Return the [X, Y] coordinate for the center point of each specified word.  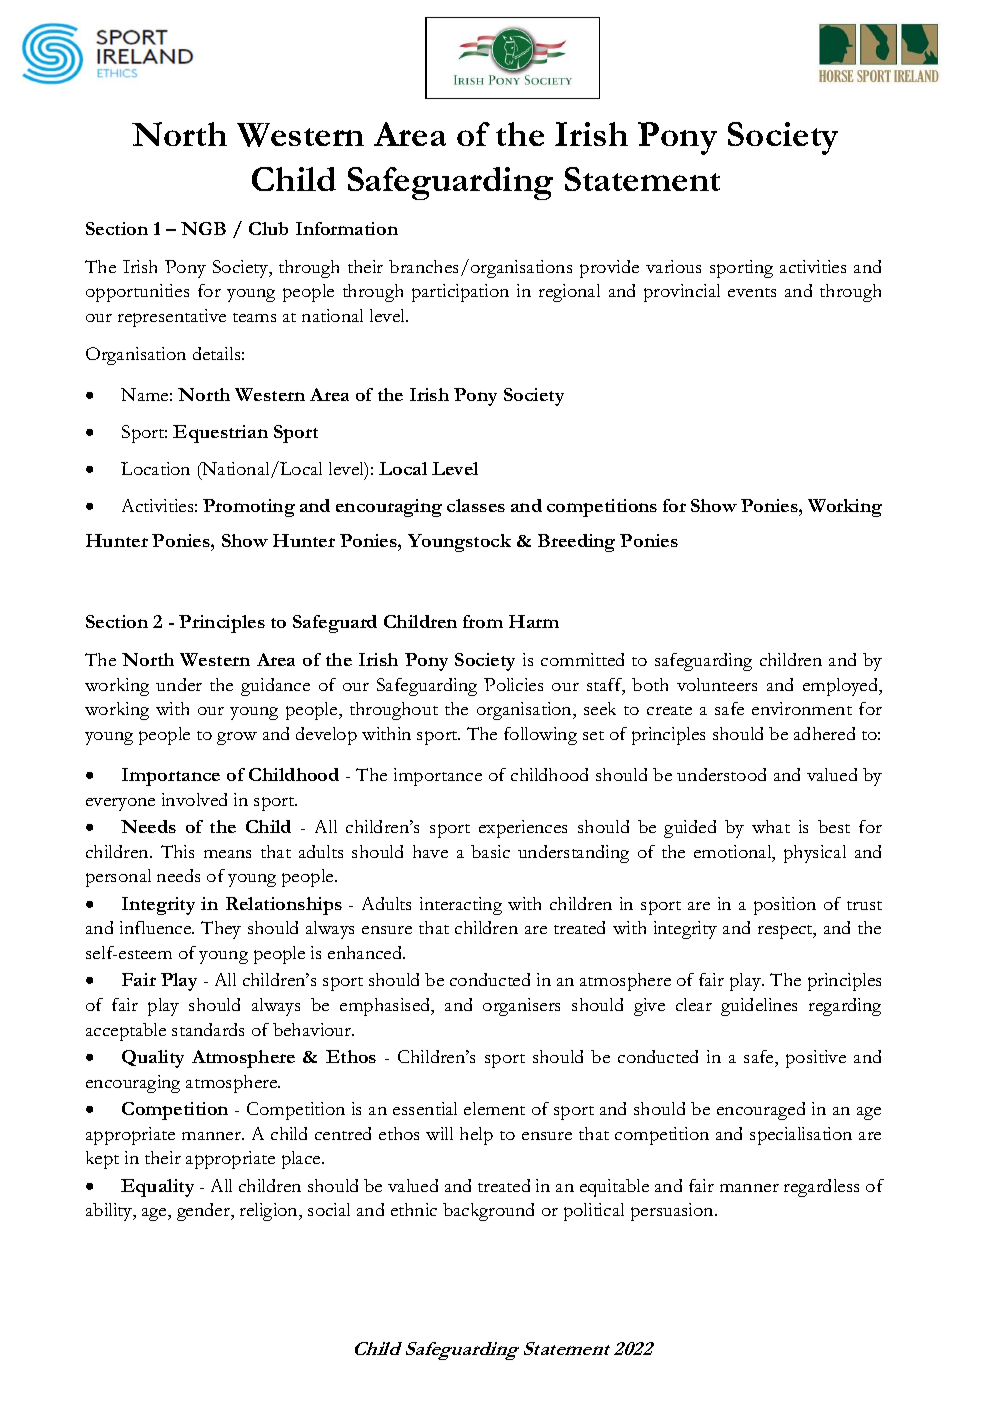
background [488, 1212]
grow [237, 738]
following [540, 736]
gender [205, 1212]
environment [802, 708]
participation [460, 293]
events [752, 292]
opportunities [137, 293]
